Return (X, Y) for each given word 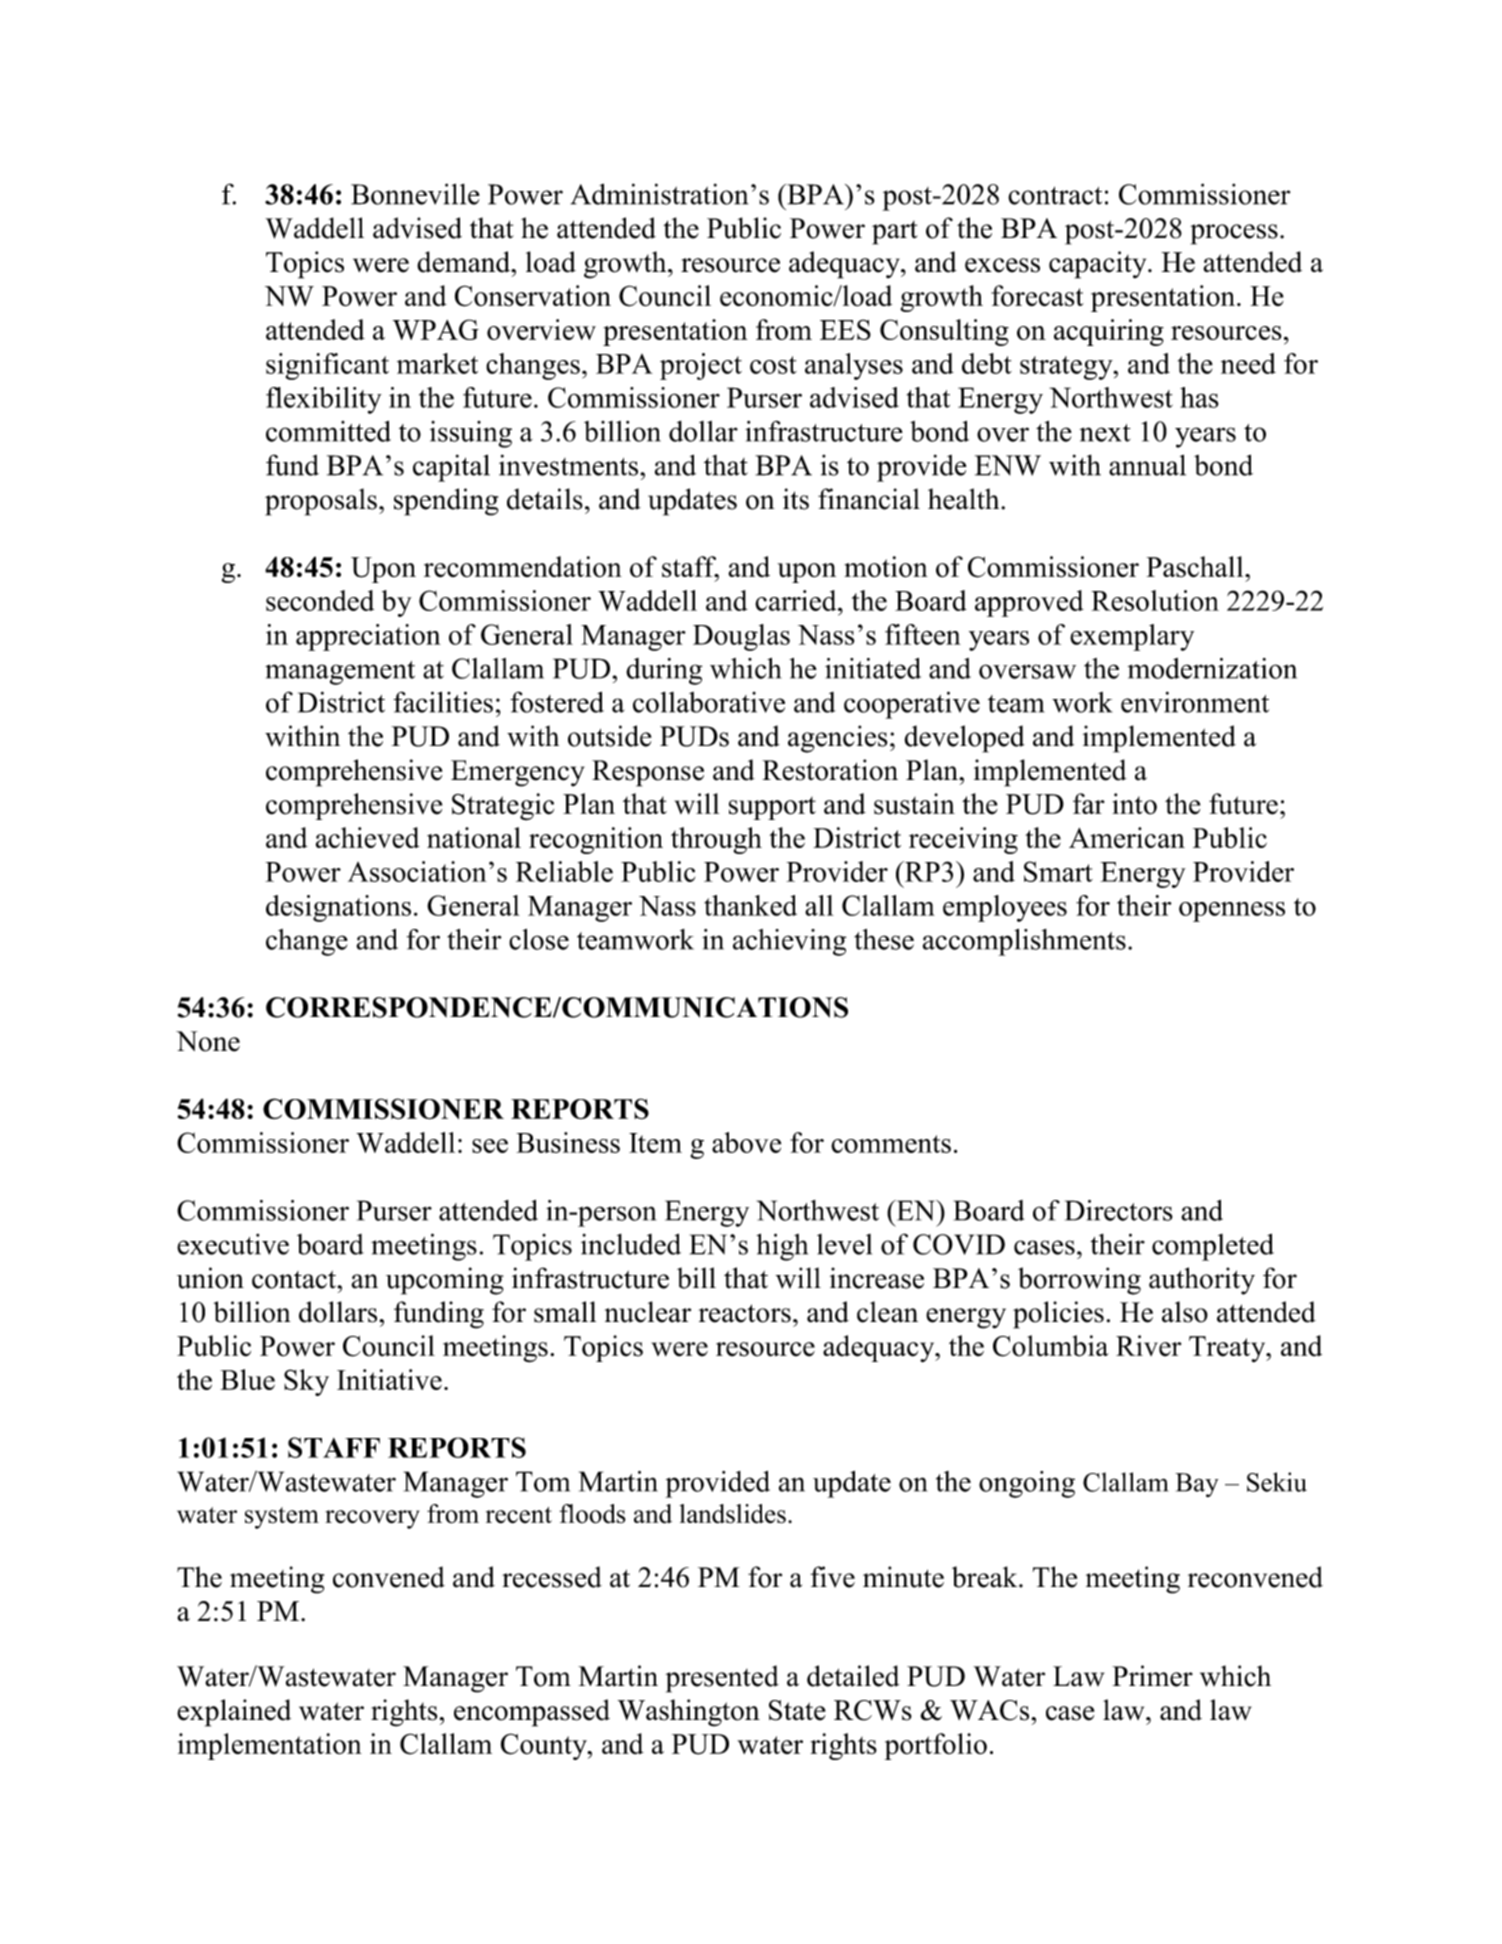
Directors (1119, 1210)
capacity (1099, 265)
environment (1195, 702)
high (782, 1247)
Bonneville (415, 194)
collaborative (709, 702)
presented (722, 1679)
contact (295, 1279)
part (895, 233)
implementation (270, 1746)
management (340, 673)
